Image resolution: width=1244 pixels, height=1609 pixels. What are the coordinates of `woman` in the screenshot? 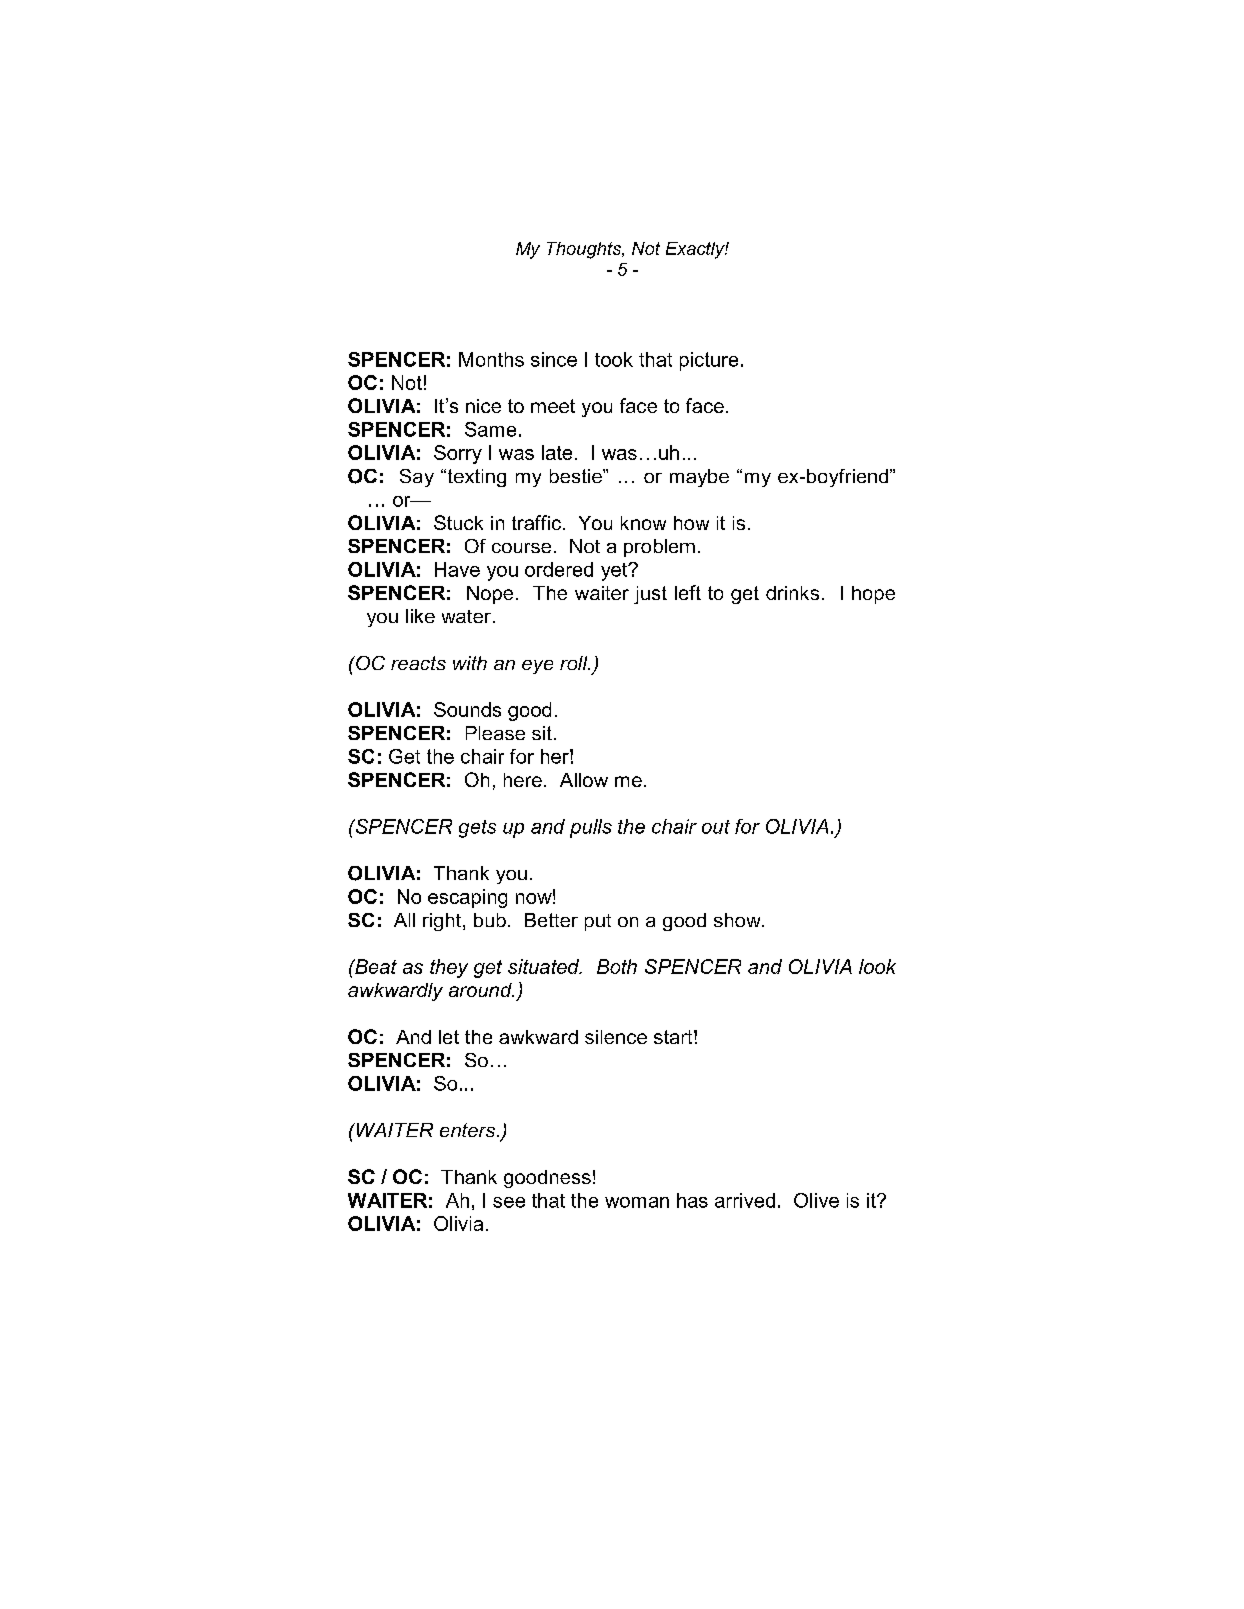 It's located at (637, 1202).
